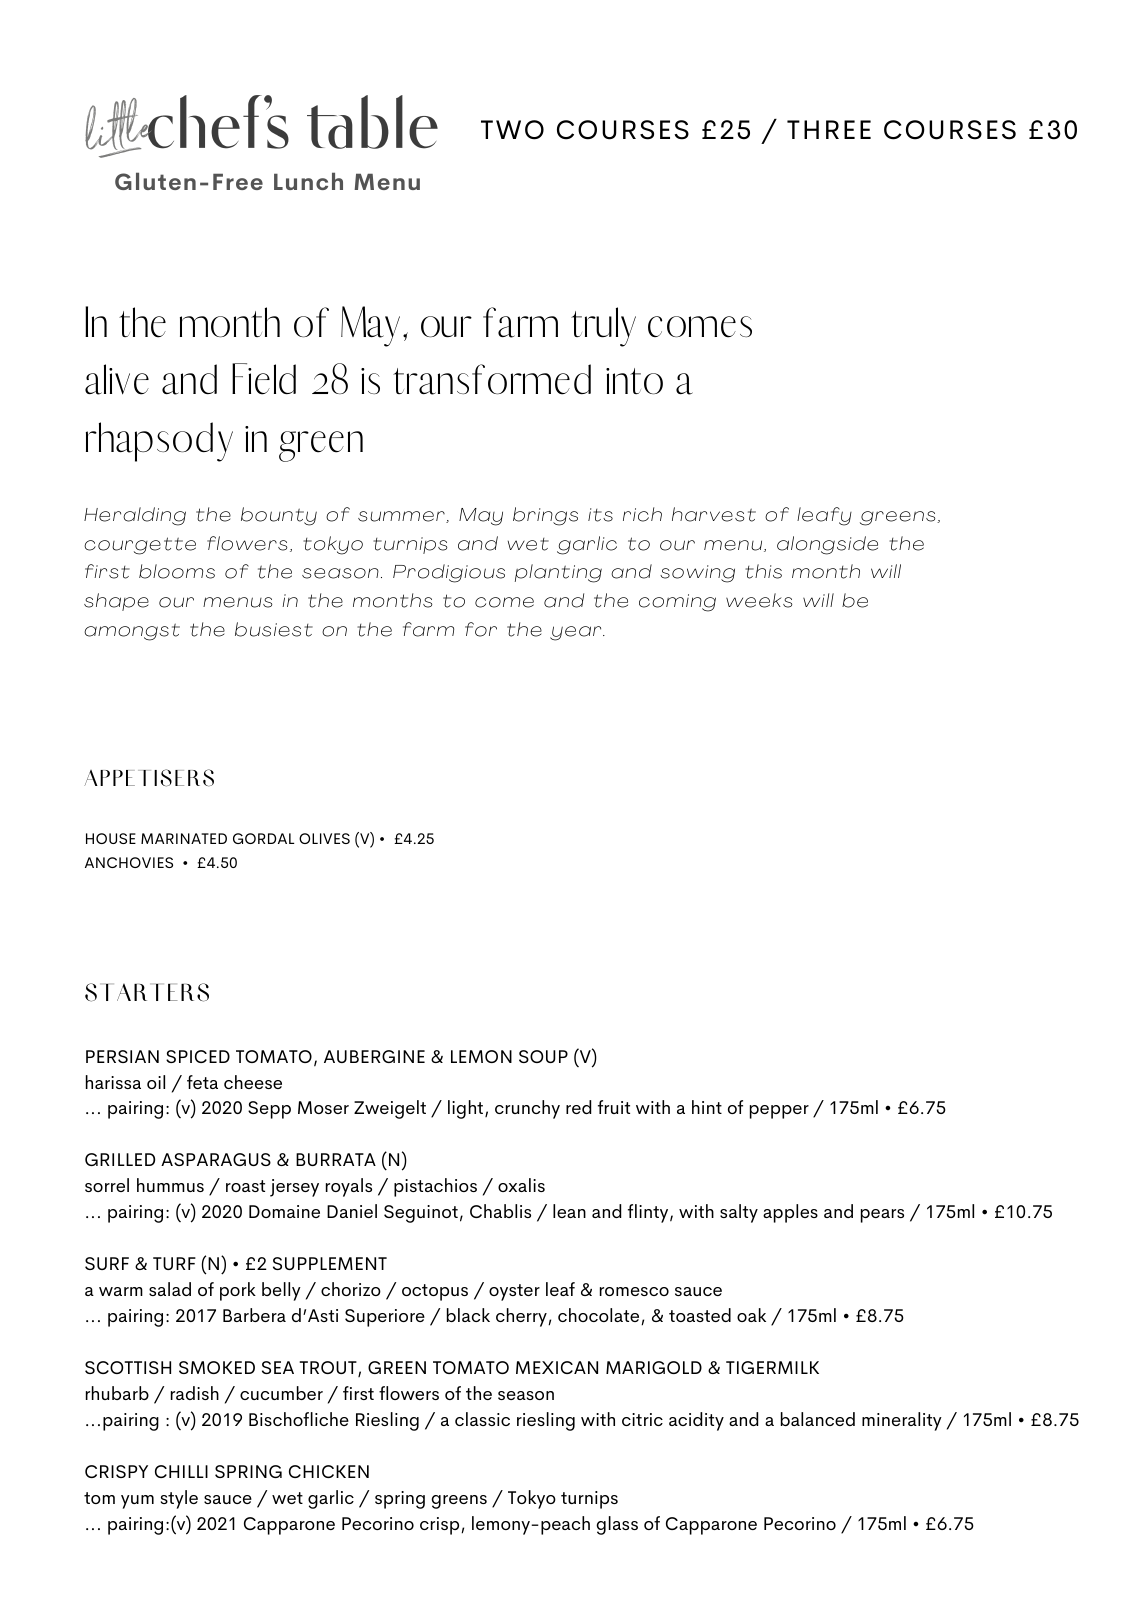  Describe the element at coordinates (132, 632) in the screenshot. I see `amongst` at that location.
